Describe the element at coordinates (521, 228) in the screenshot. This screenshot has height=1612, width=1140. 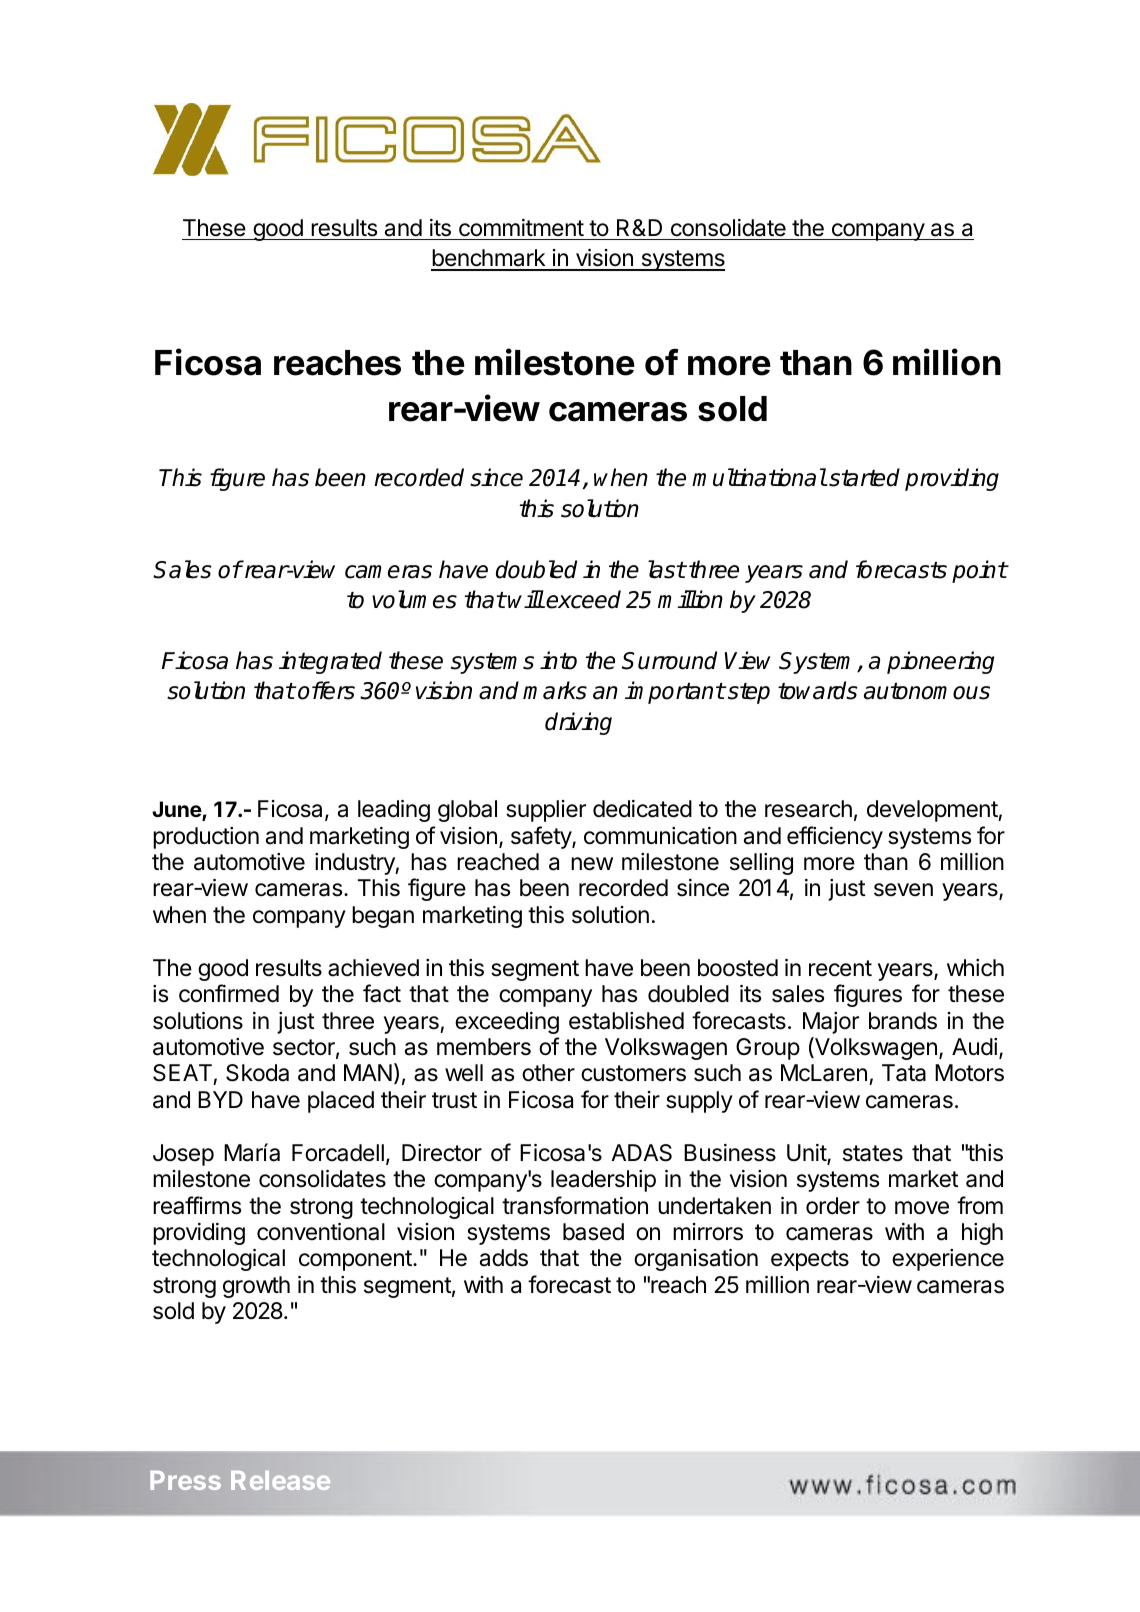
I see `commitment` at that location.
